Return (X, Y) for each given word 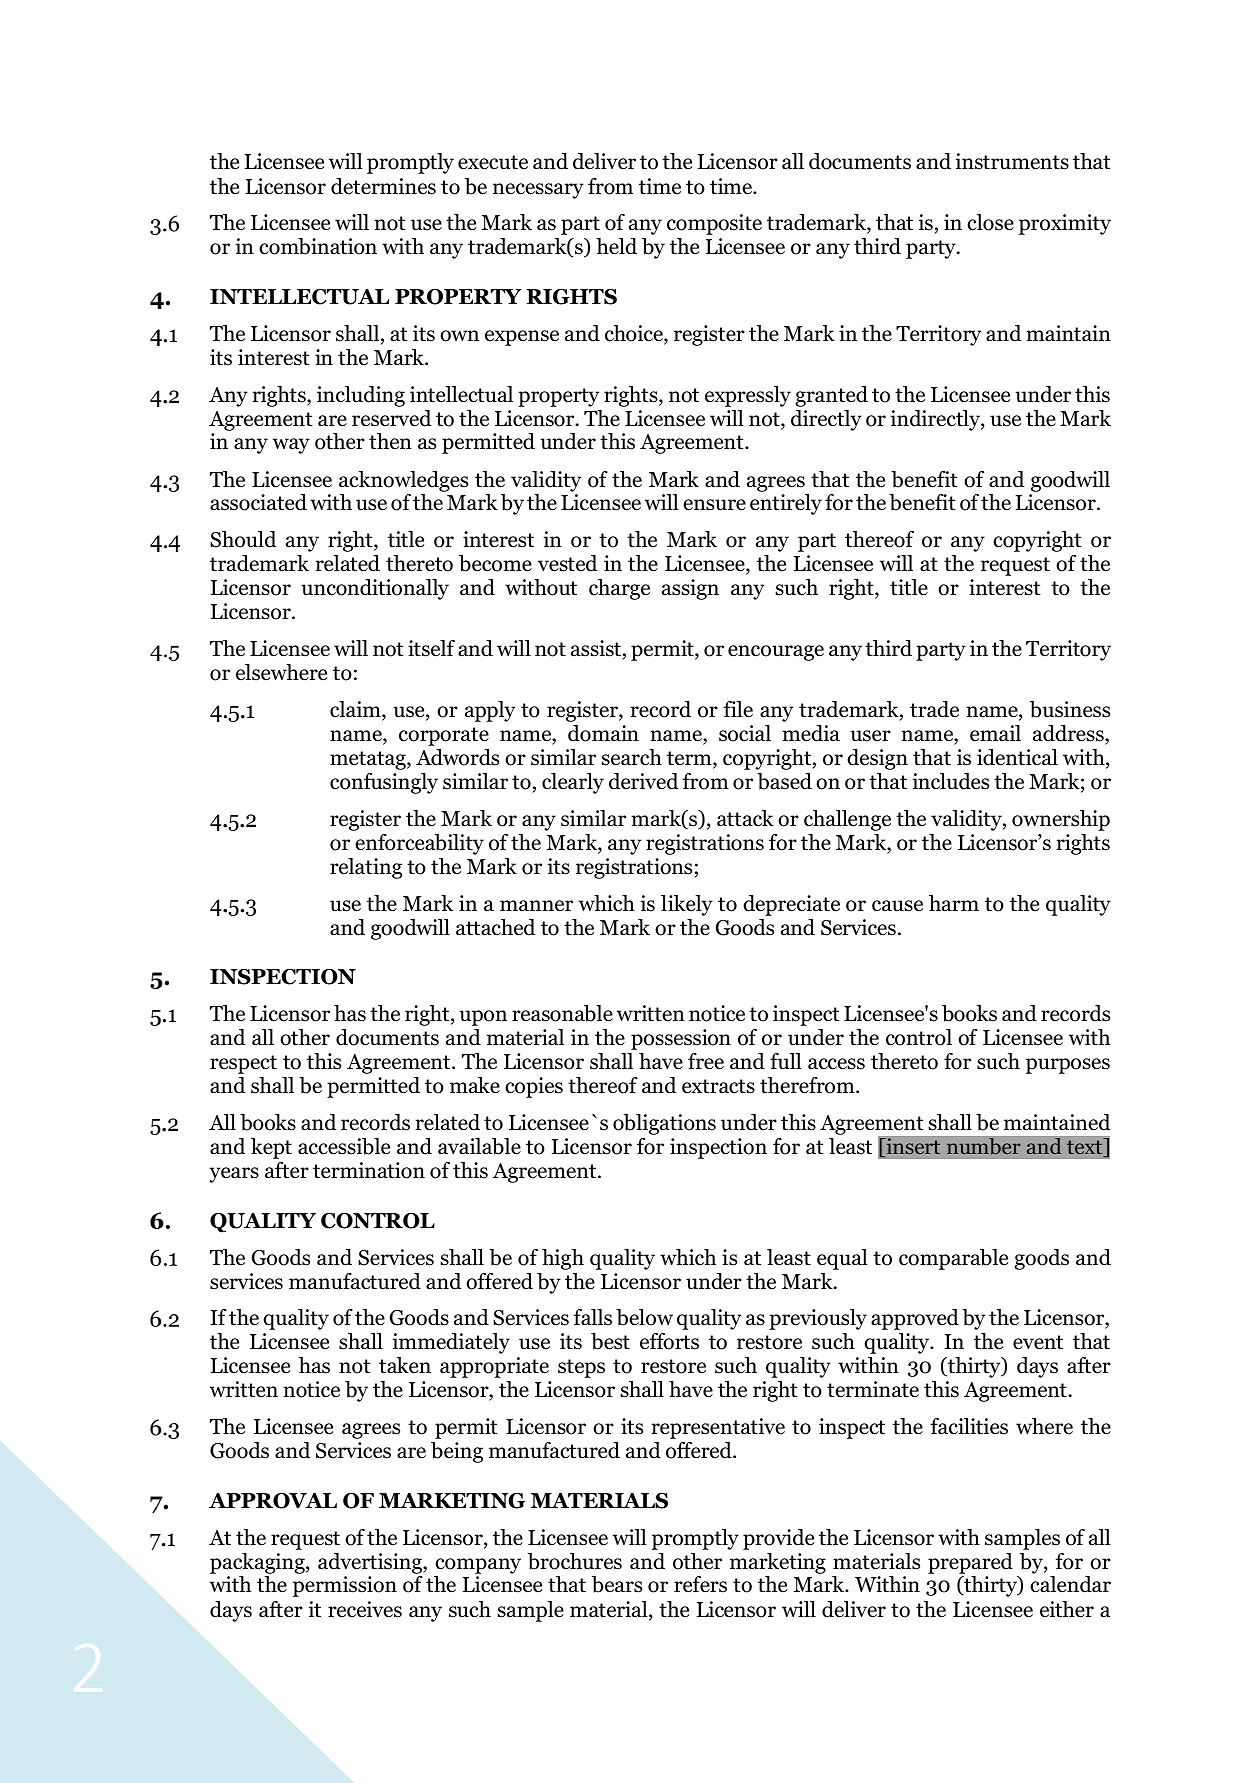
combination (318, 246)
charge (619, 589)
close (990, 222)
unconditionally (375, 589)
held (616, 246)
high (563, 1259)
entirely (786, 504)
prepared (970, 1563)
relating (366, 868)
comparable (953, 1259)
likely (687, 905)
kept (271, 1148)
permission (345, 1586)
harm (954, 903)
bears (617, 1584)
